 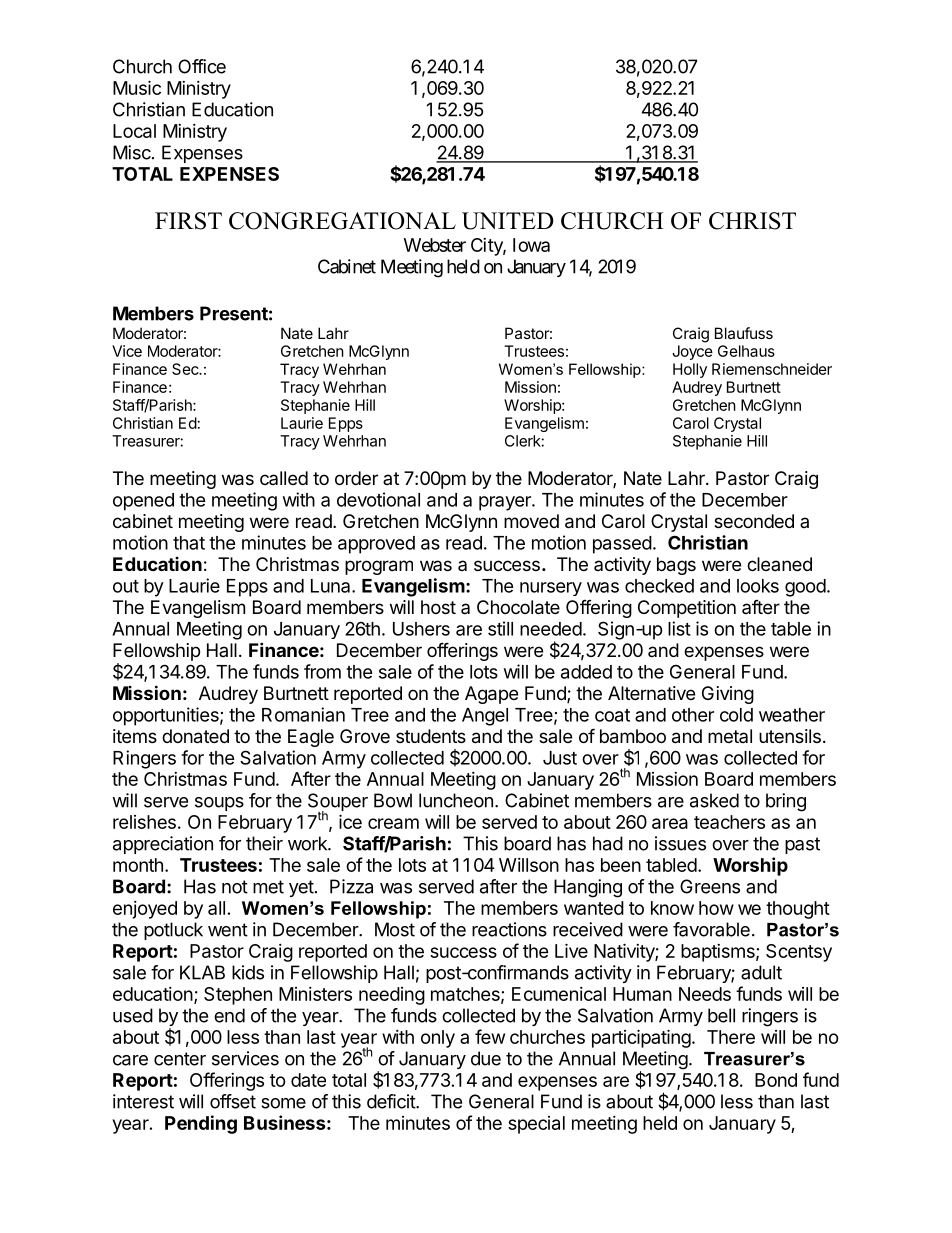 What do you see at coordinates (202, 66) in the image?
I see `Office` at bounding box center [202, 66].
